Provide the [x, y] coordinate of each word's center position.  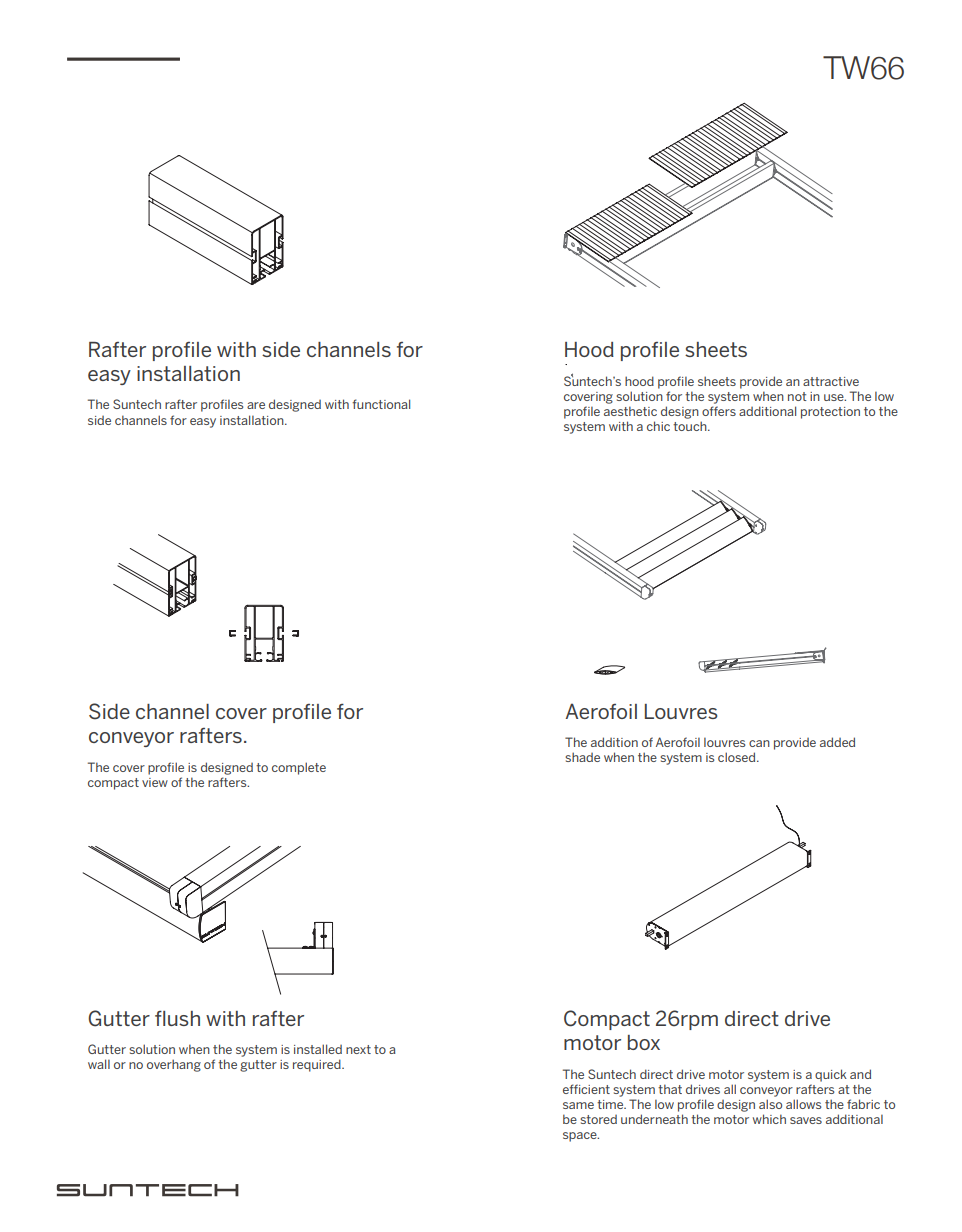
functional [381, 404]
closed [738, 757]
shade [582, 757]
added [837, 742]
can [759, 743]
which [769, 1119]
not [797, 396]
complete [299, 768]
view [155, 782]
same [578, 1105]
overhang [174, 1065]
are [256, 405]
